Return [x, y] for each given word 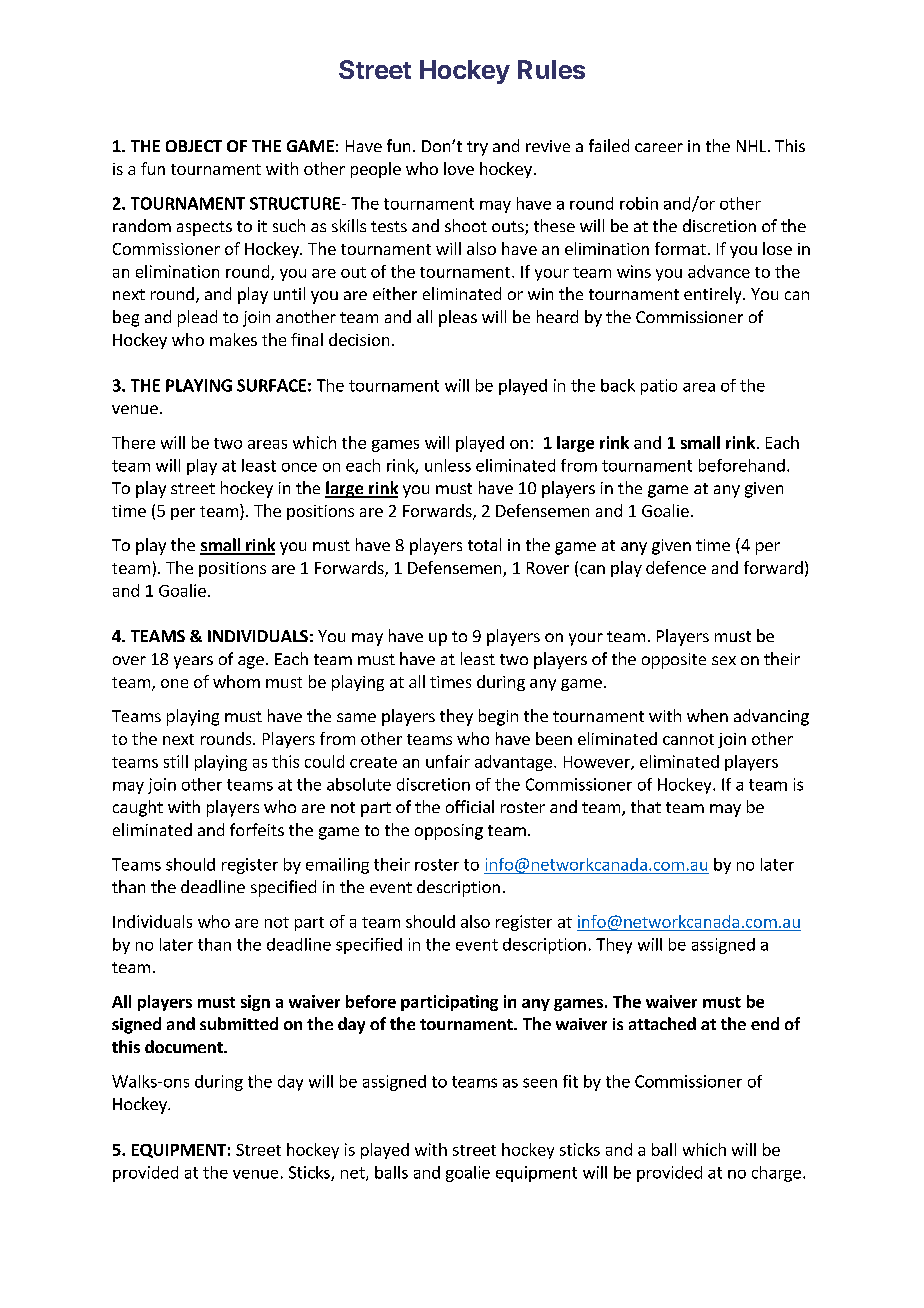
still [176, 761]
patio [659, 387]
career [659, 147]
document [185, 1046]
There [133, 442]
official [470, 806]
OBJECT [194, 146]
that [646, 806]
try [477, 148]
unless [448, 465]
